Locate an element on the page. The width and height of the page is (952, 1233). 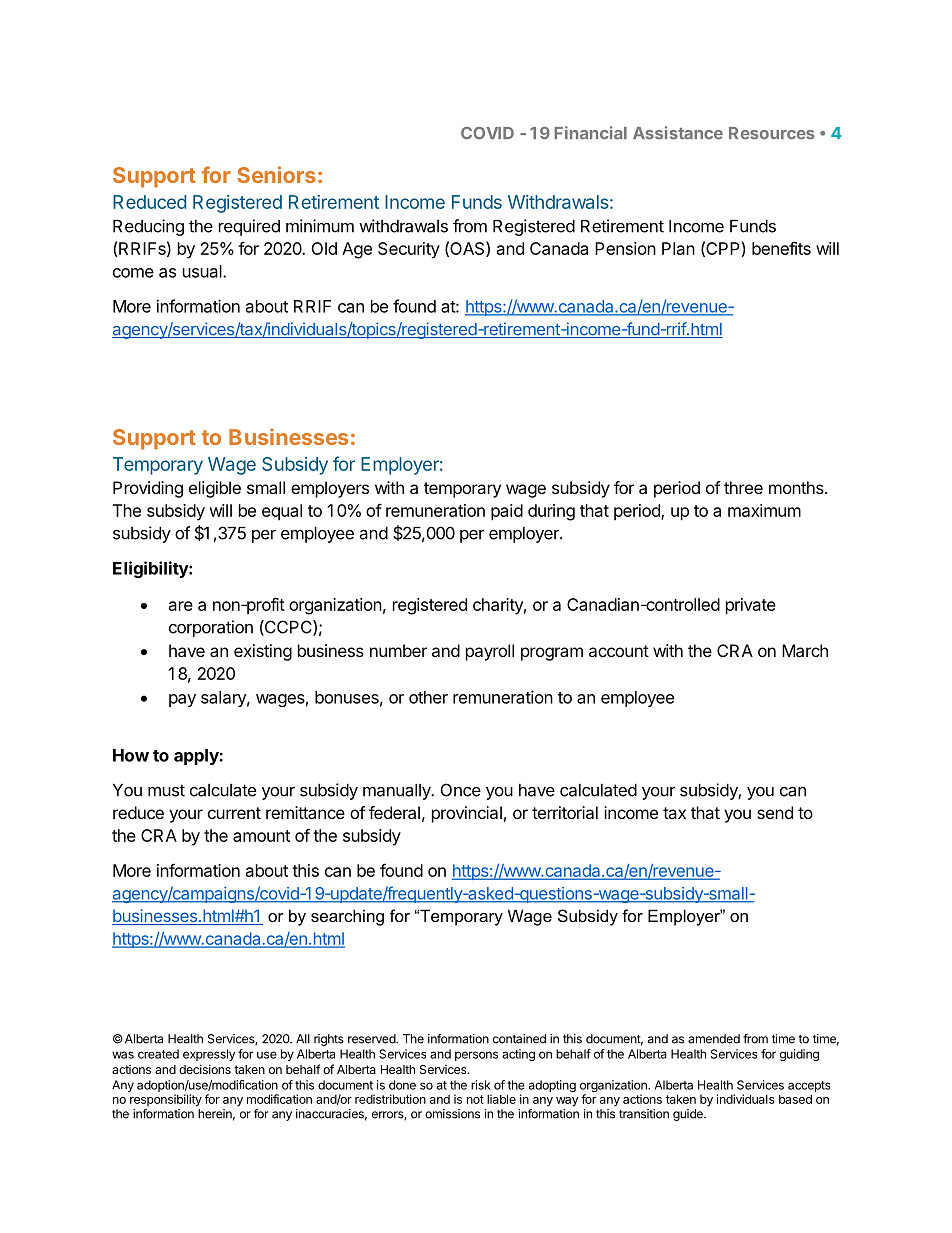
Once is located at coordinates (461, 790).
